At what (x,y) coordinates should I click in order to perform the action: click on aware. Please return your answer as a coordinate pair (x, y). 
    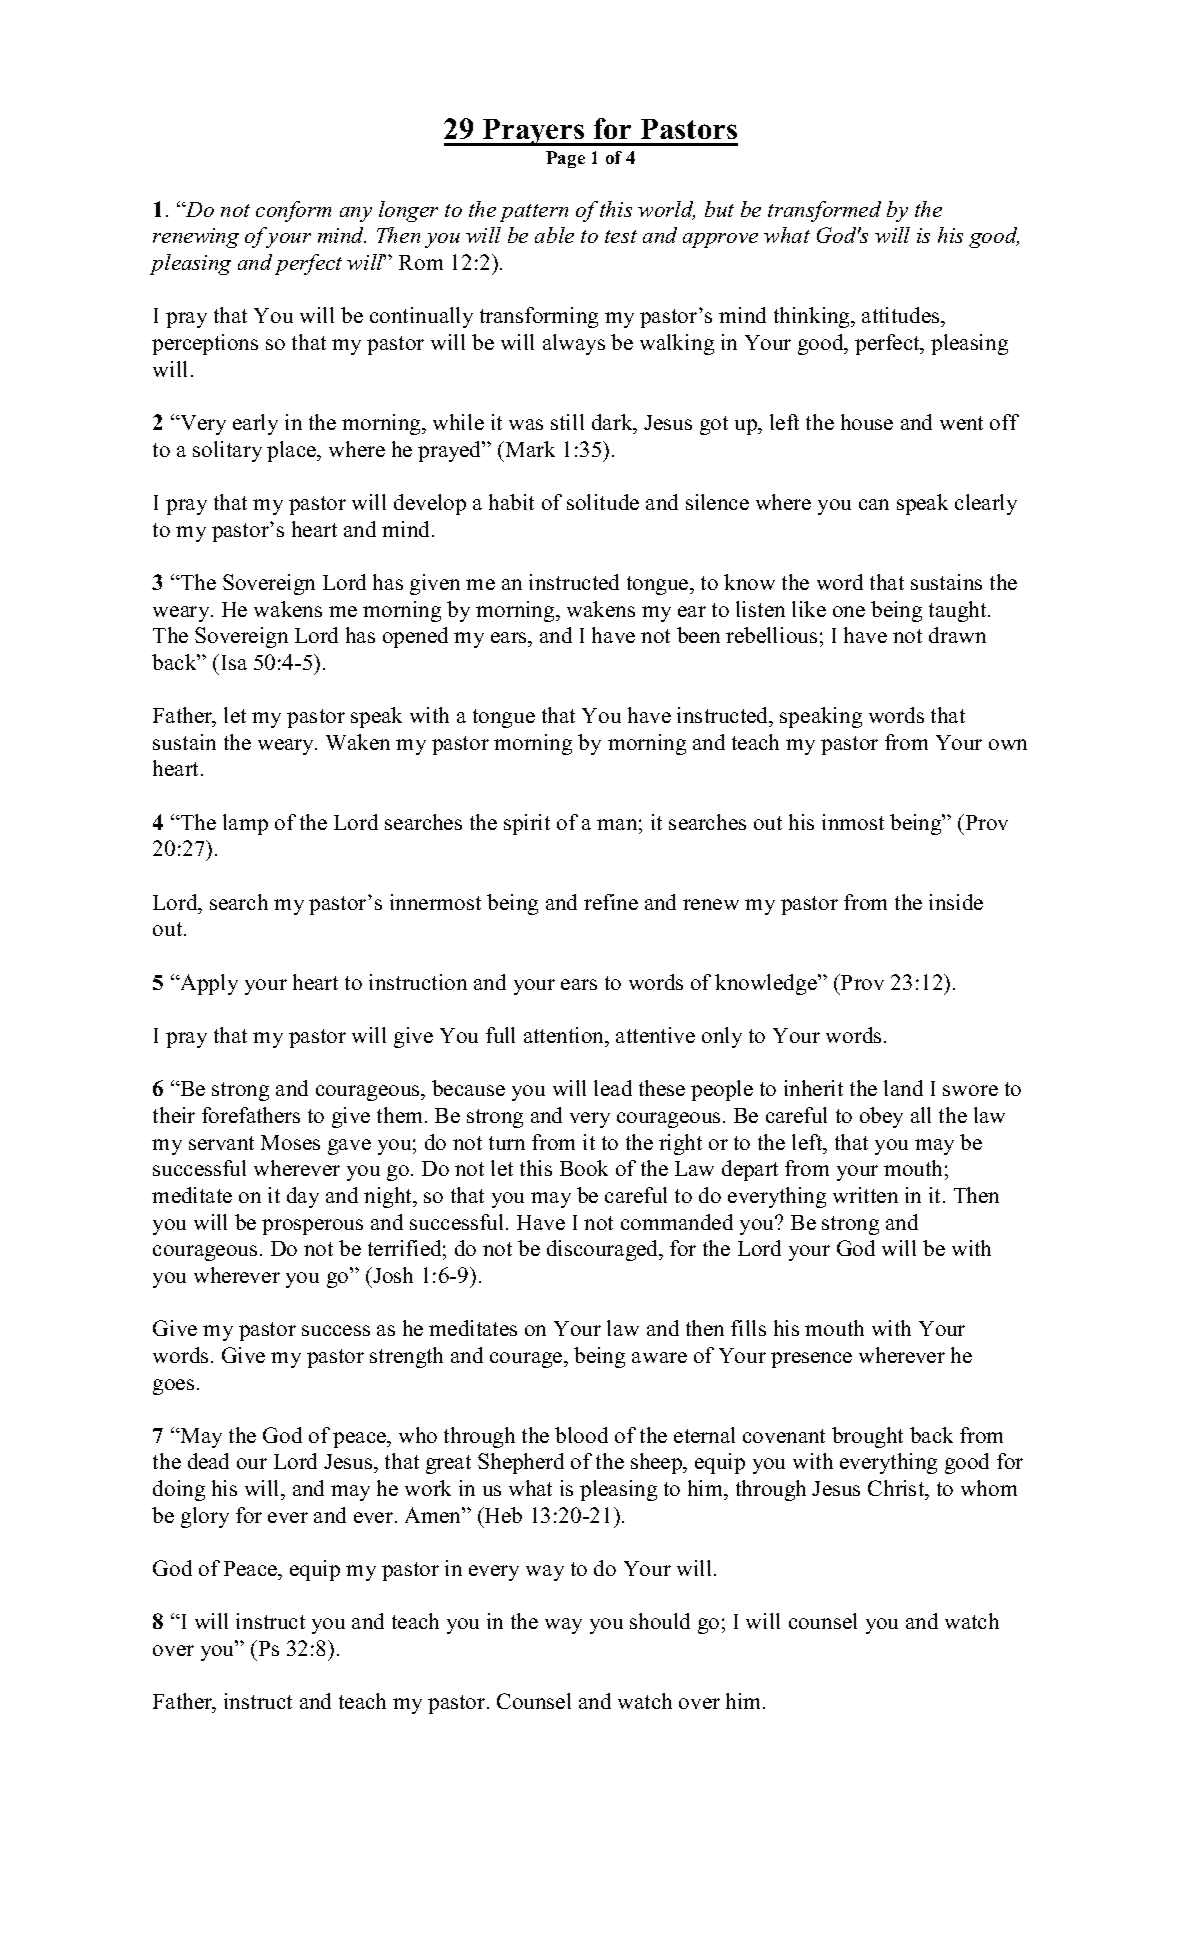
    Looking at the image, I should click on (659, 1357).
